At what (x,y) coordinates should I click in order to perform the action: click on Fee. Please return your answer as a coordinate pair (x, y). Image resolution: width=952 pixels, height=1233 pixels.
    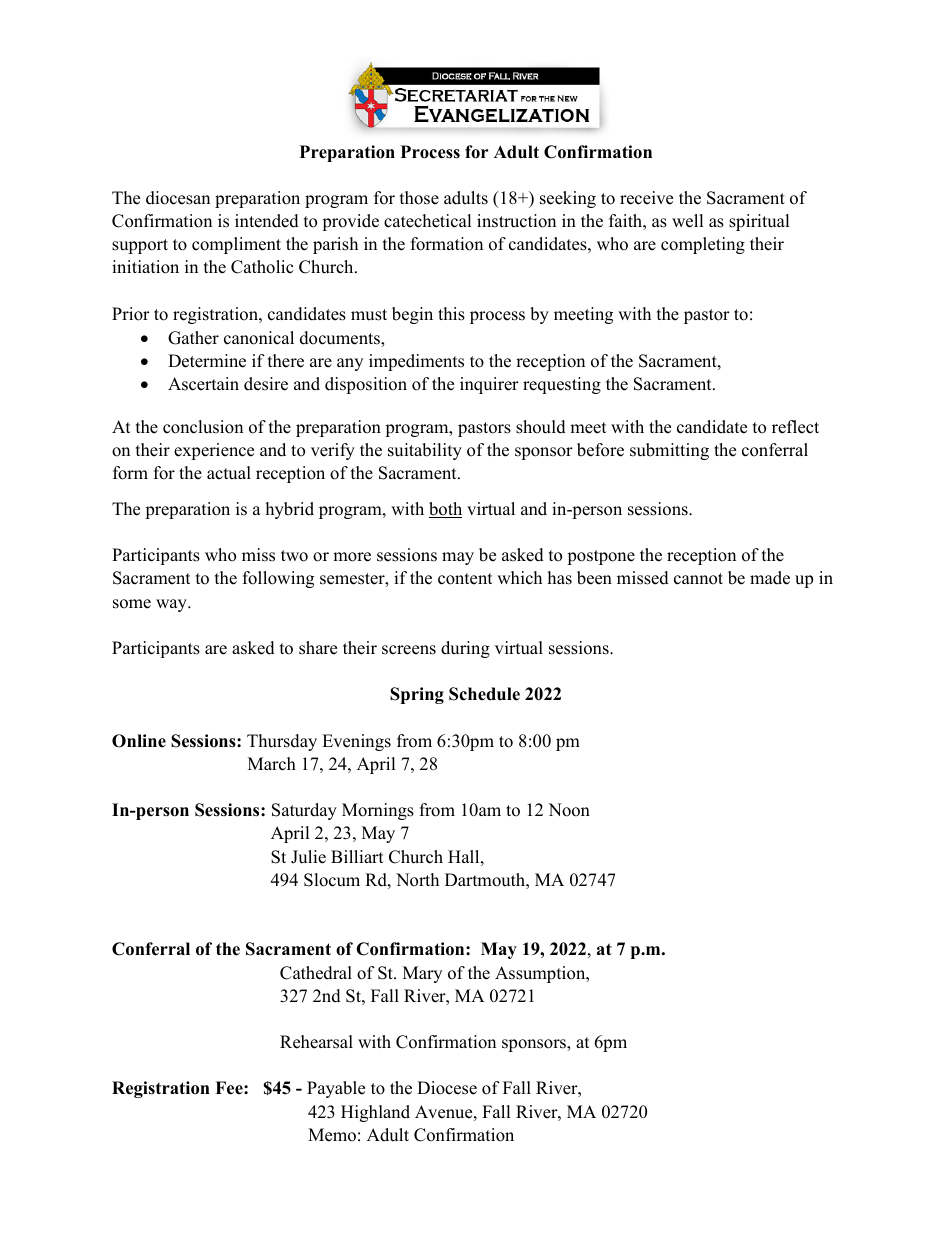
    Looking at the image, I should click on (230, 1088).
